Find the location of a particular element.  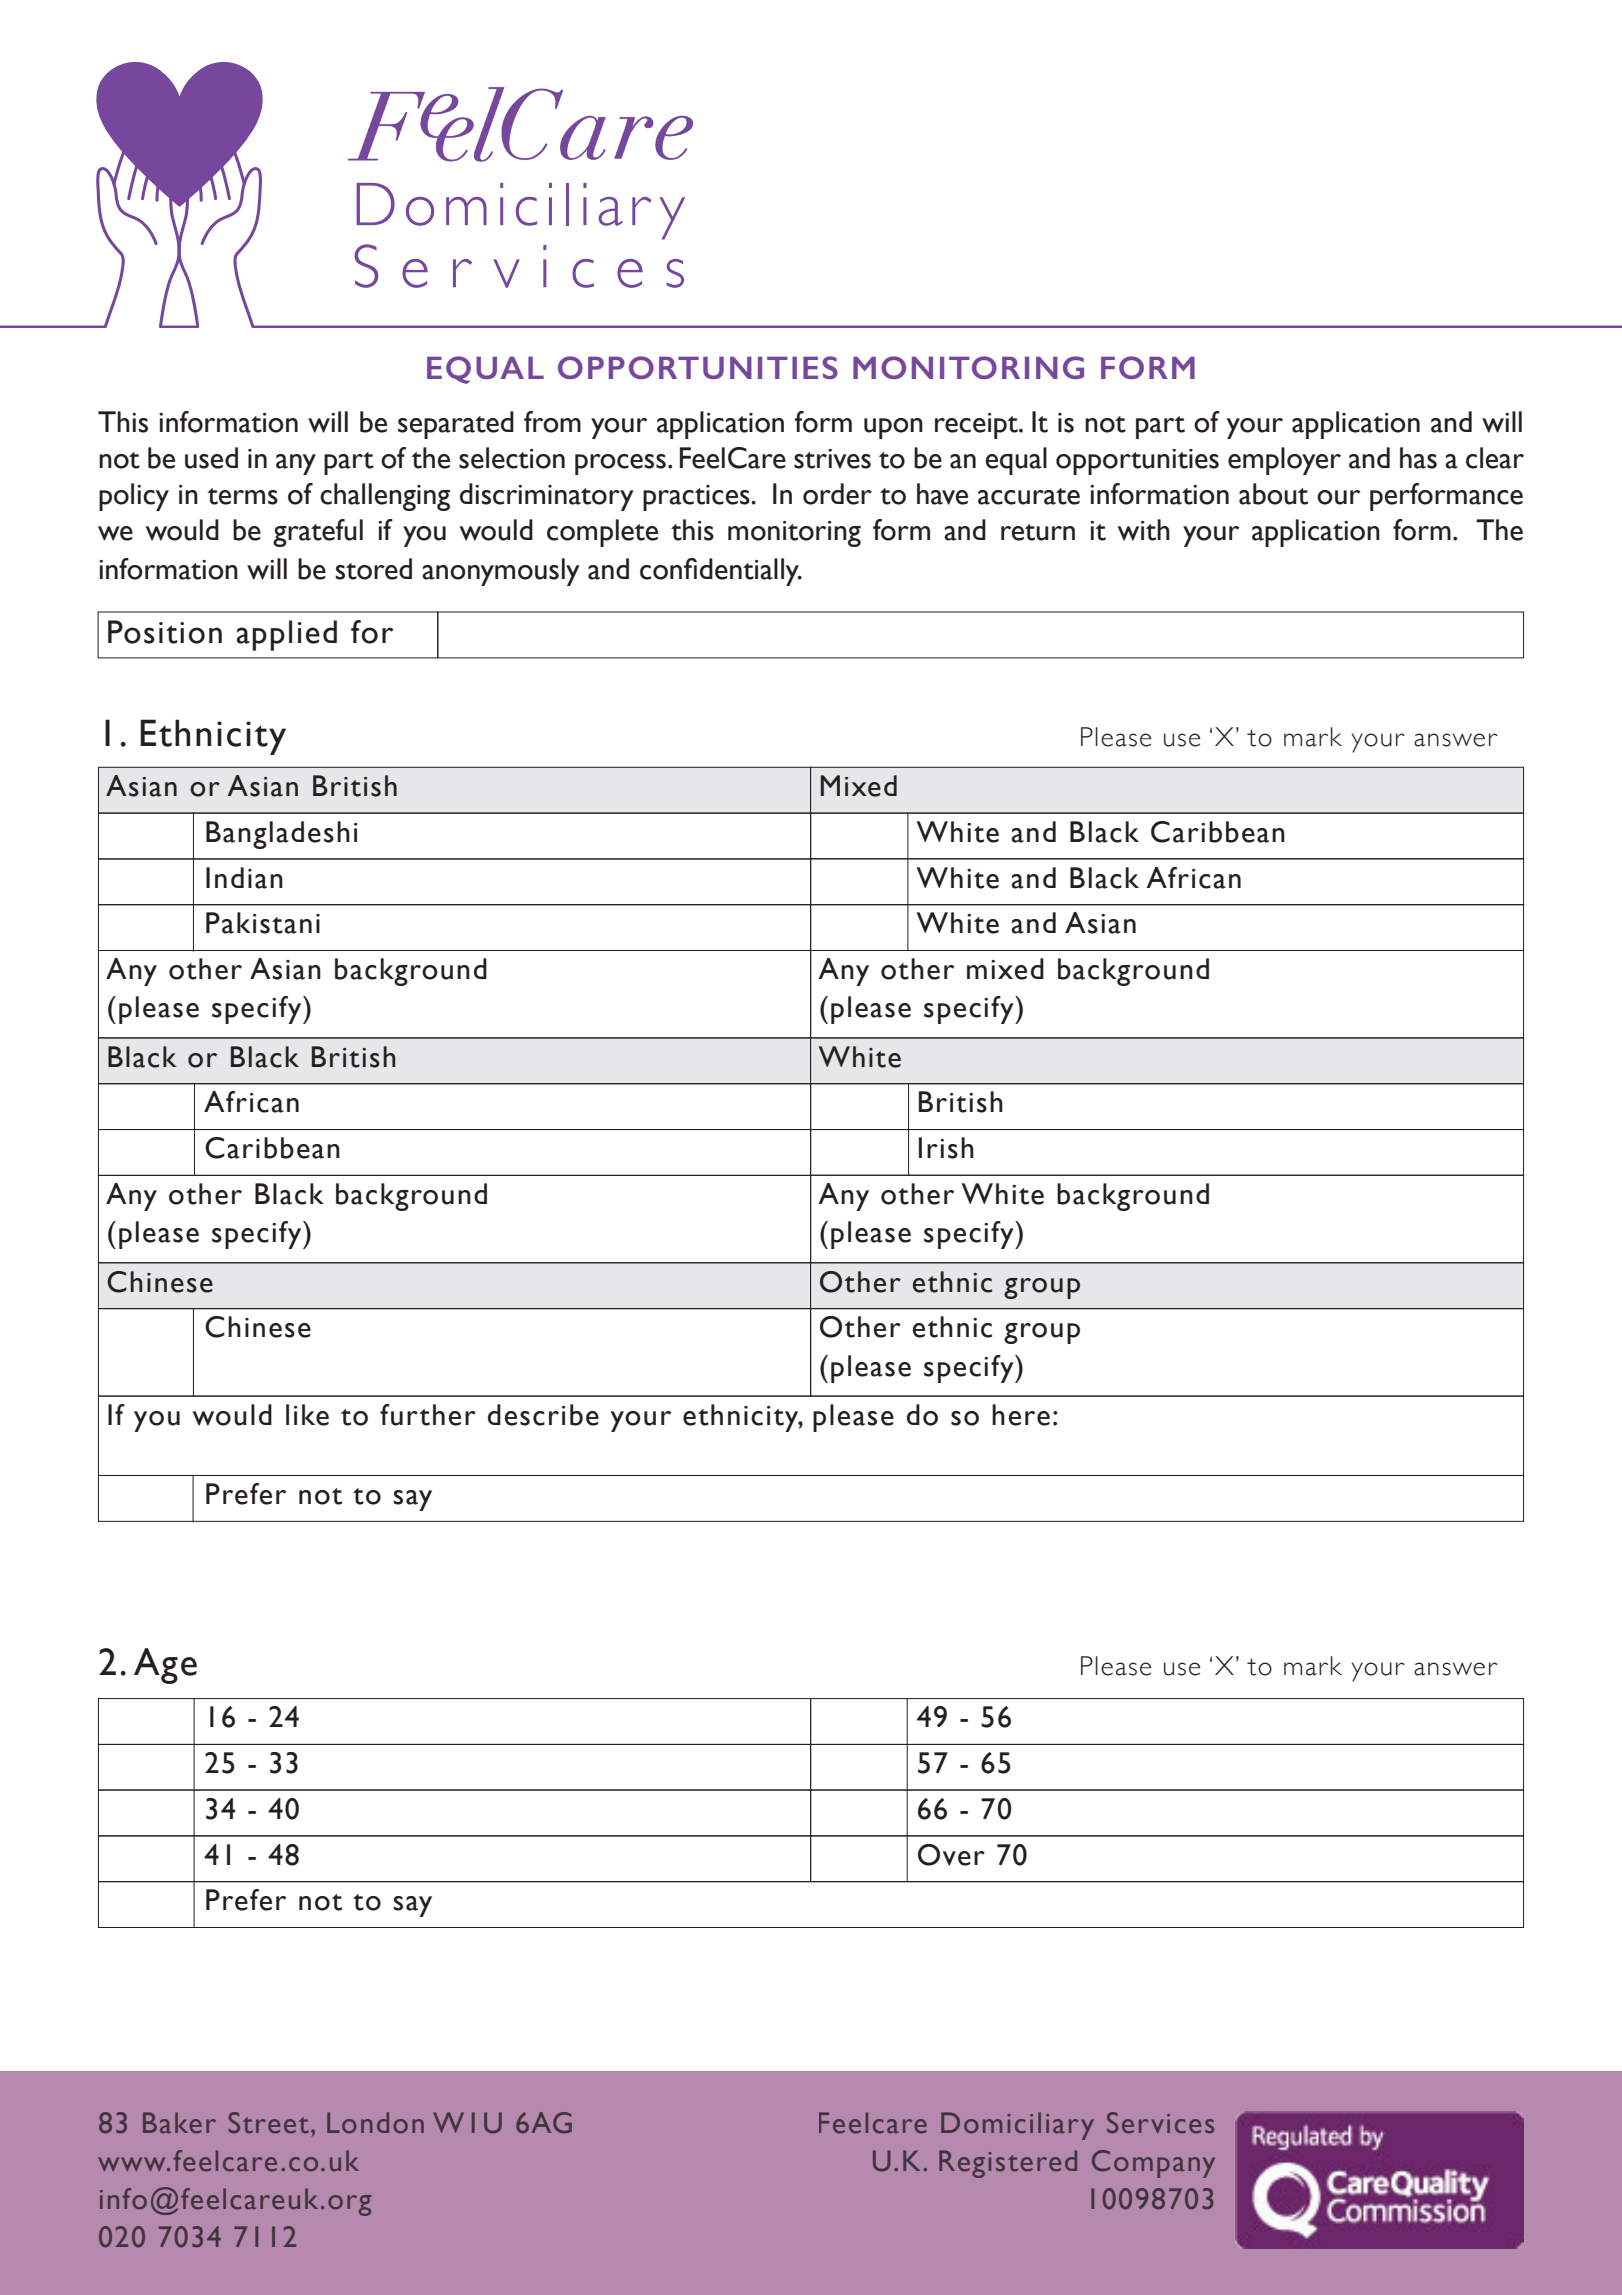

terms is located at coordinates (243, 496).
